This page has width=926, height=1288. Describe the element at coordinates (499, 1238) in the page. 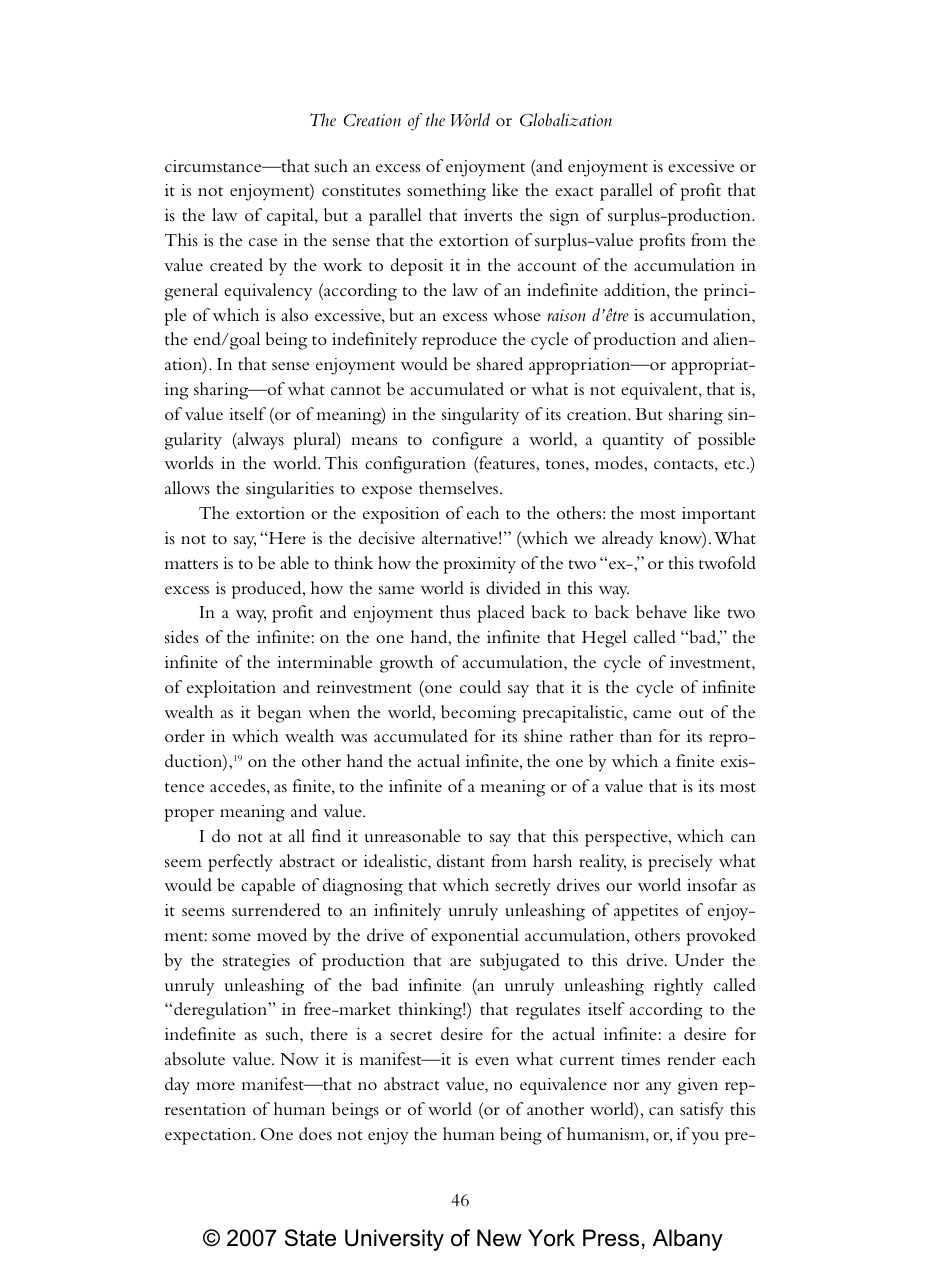

I see `New` at that location.
